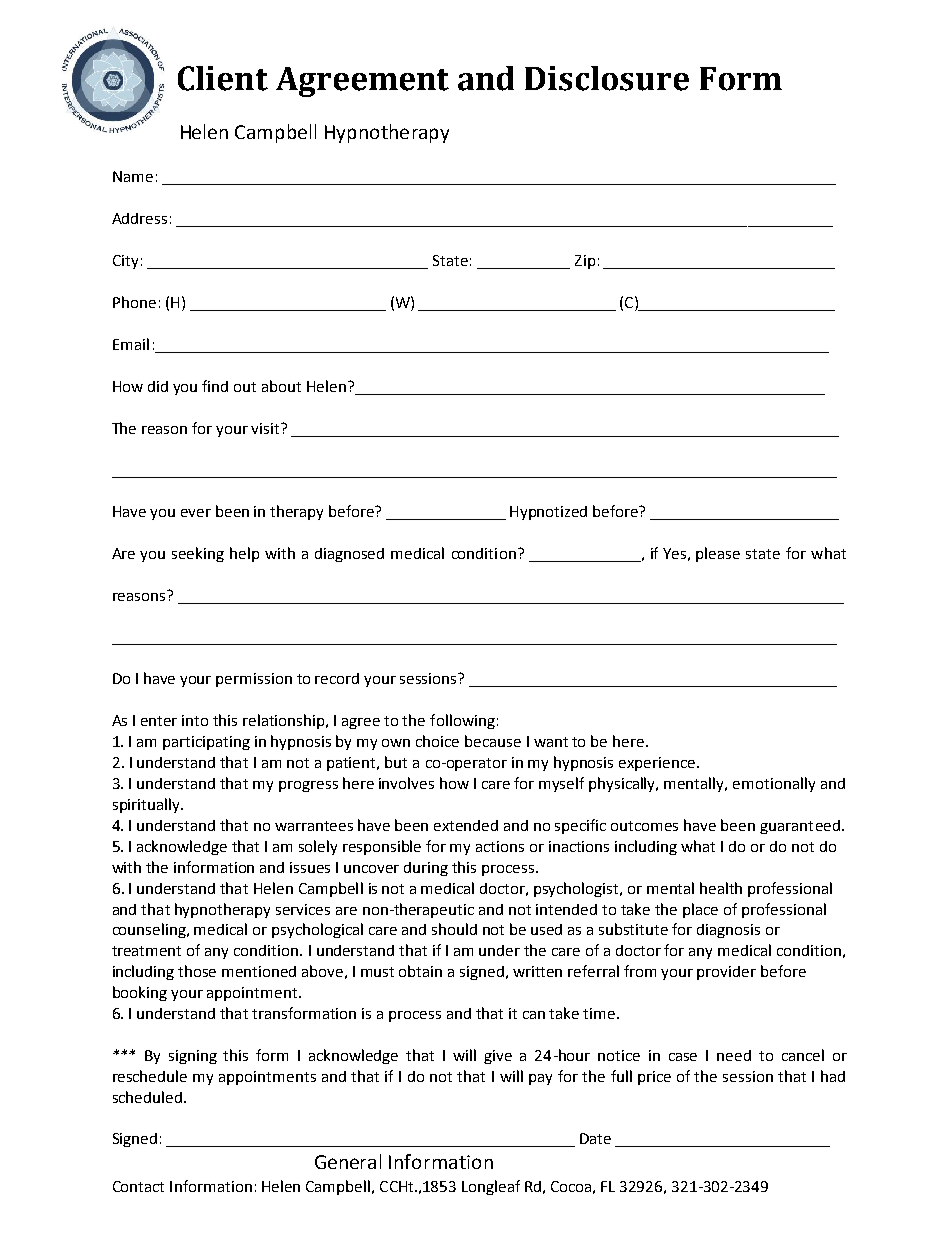 Image resolution: width=952 pixels, height=1233 pixels. I want to click on Zip, so click(585, 262).
